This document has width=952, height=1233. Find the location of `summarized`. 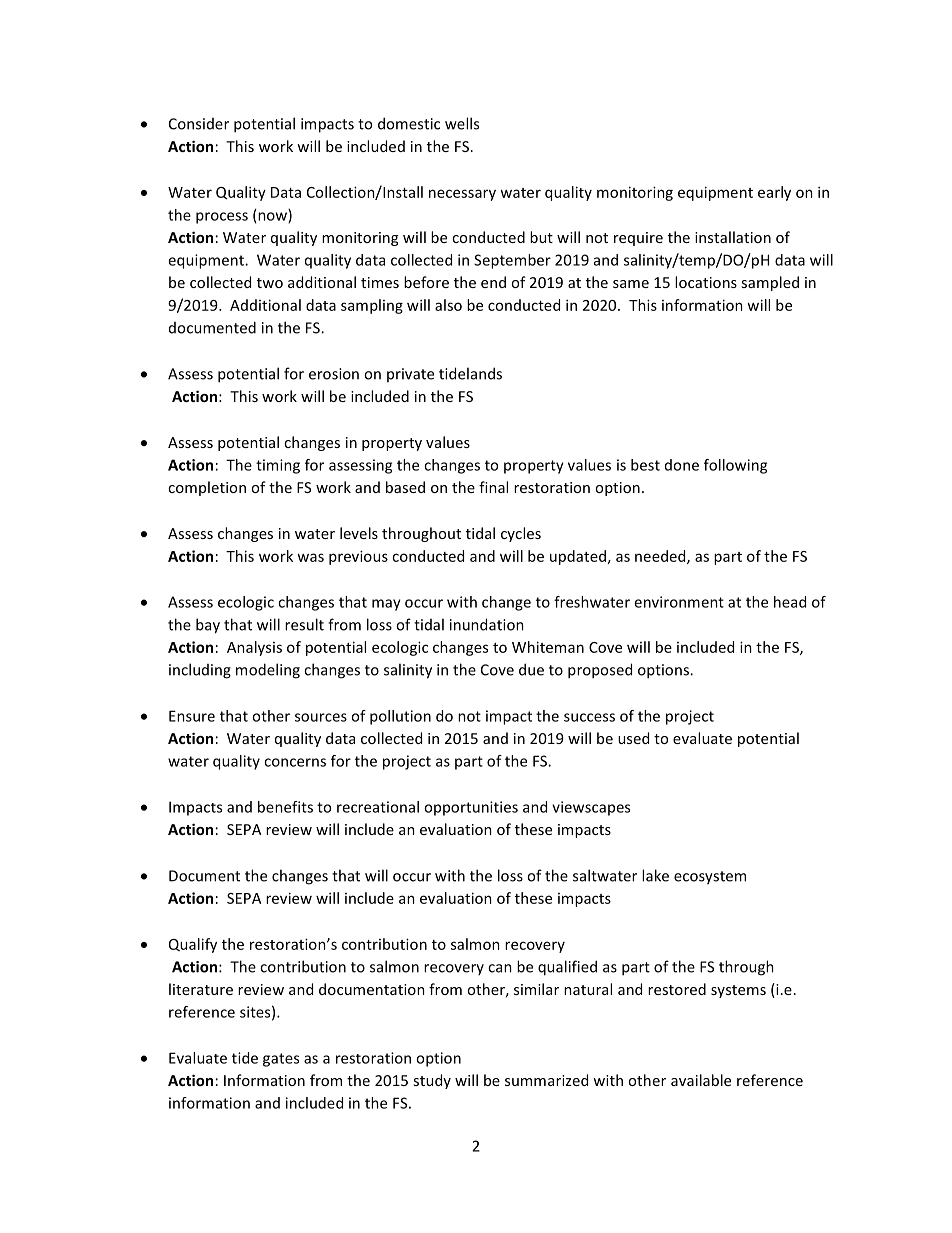

summarized is located at coordinates (546, 1080).
